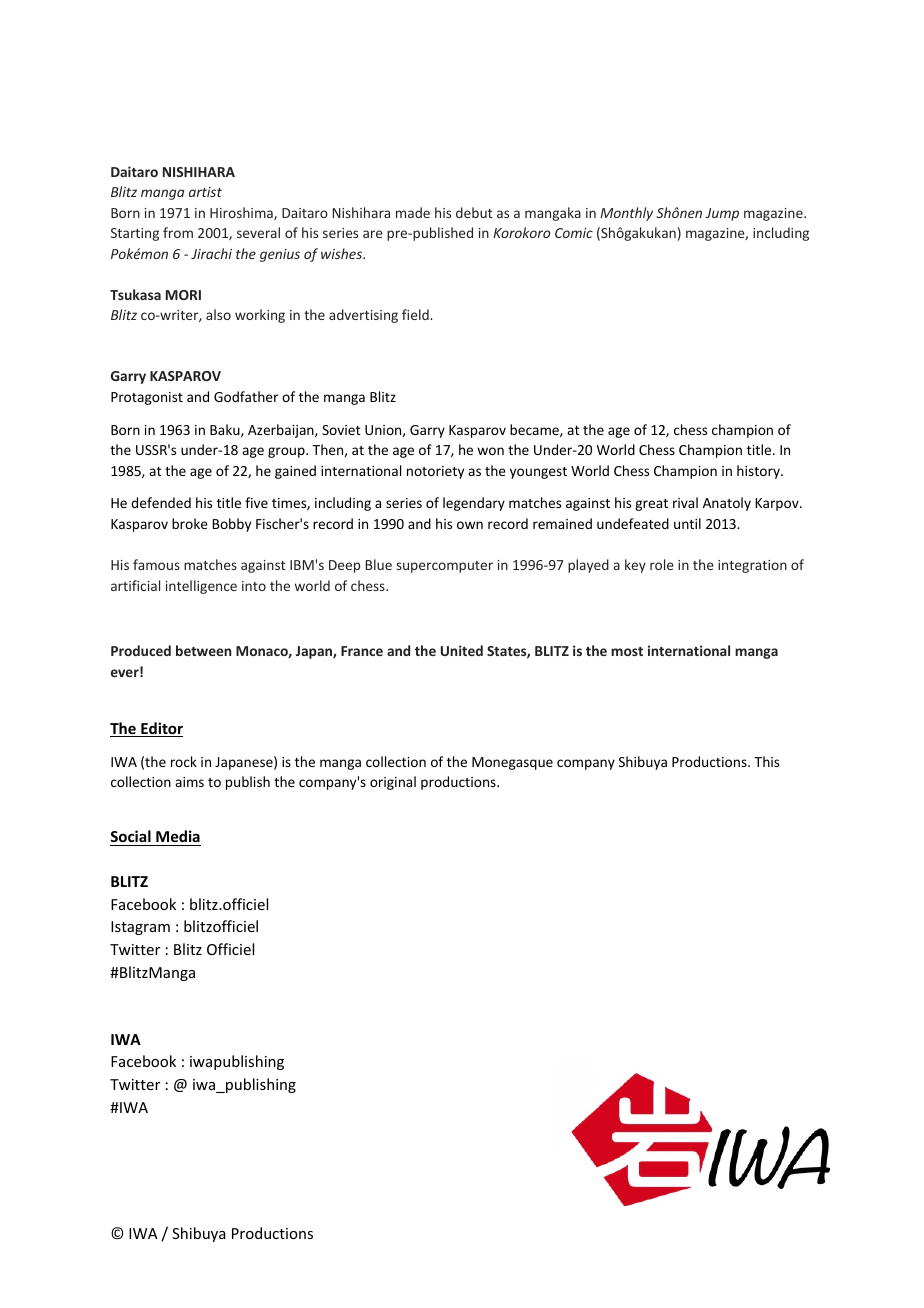 The width and height of the image is (924, 1308). I want to click on Media, so click(178, 836).
